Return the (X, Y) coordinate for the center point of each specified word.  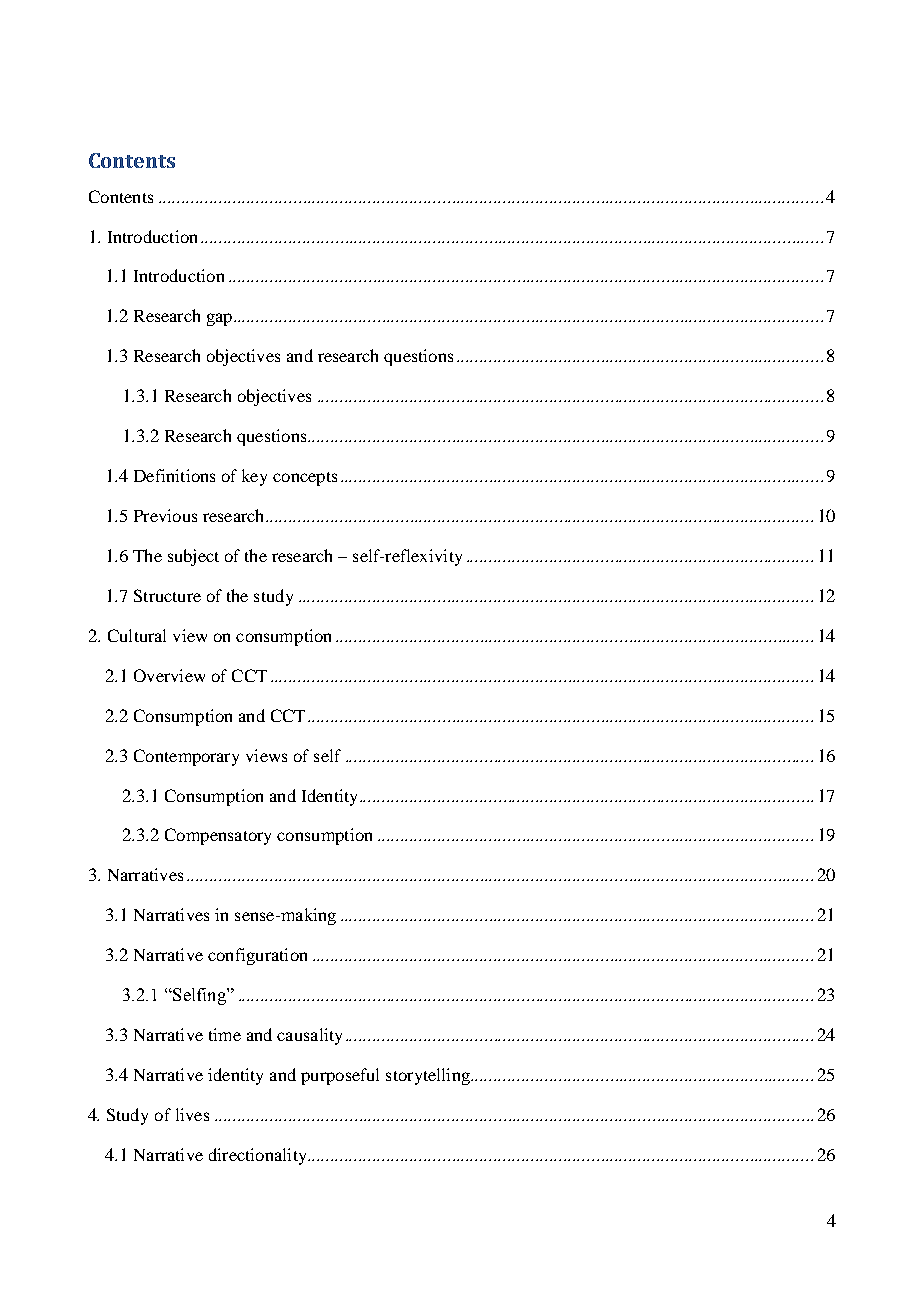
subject (193, 557)
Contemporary (186, 757)
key (254, 477)
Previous (165, 515)
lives (192, 1114)
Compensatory (218, 836)
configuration (257, 956)
